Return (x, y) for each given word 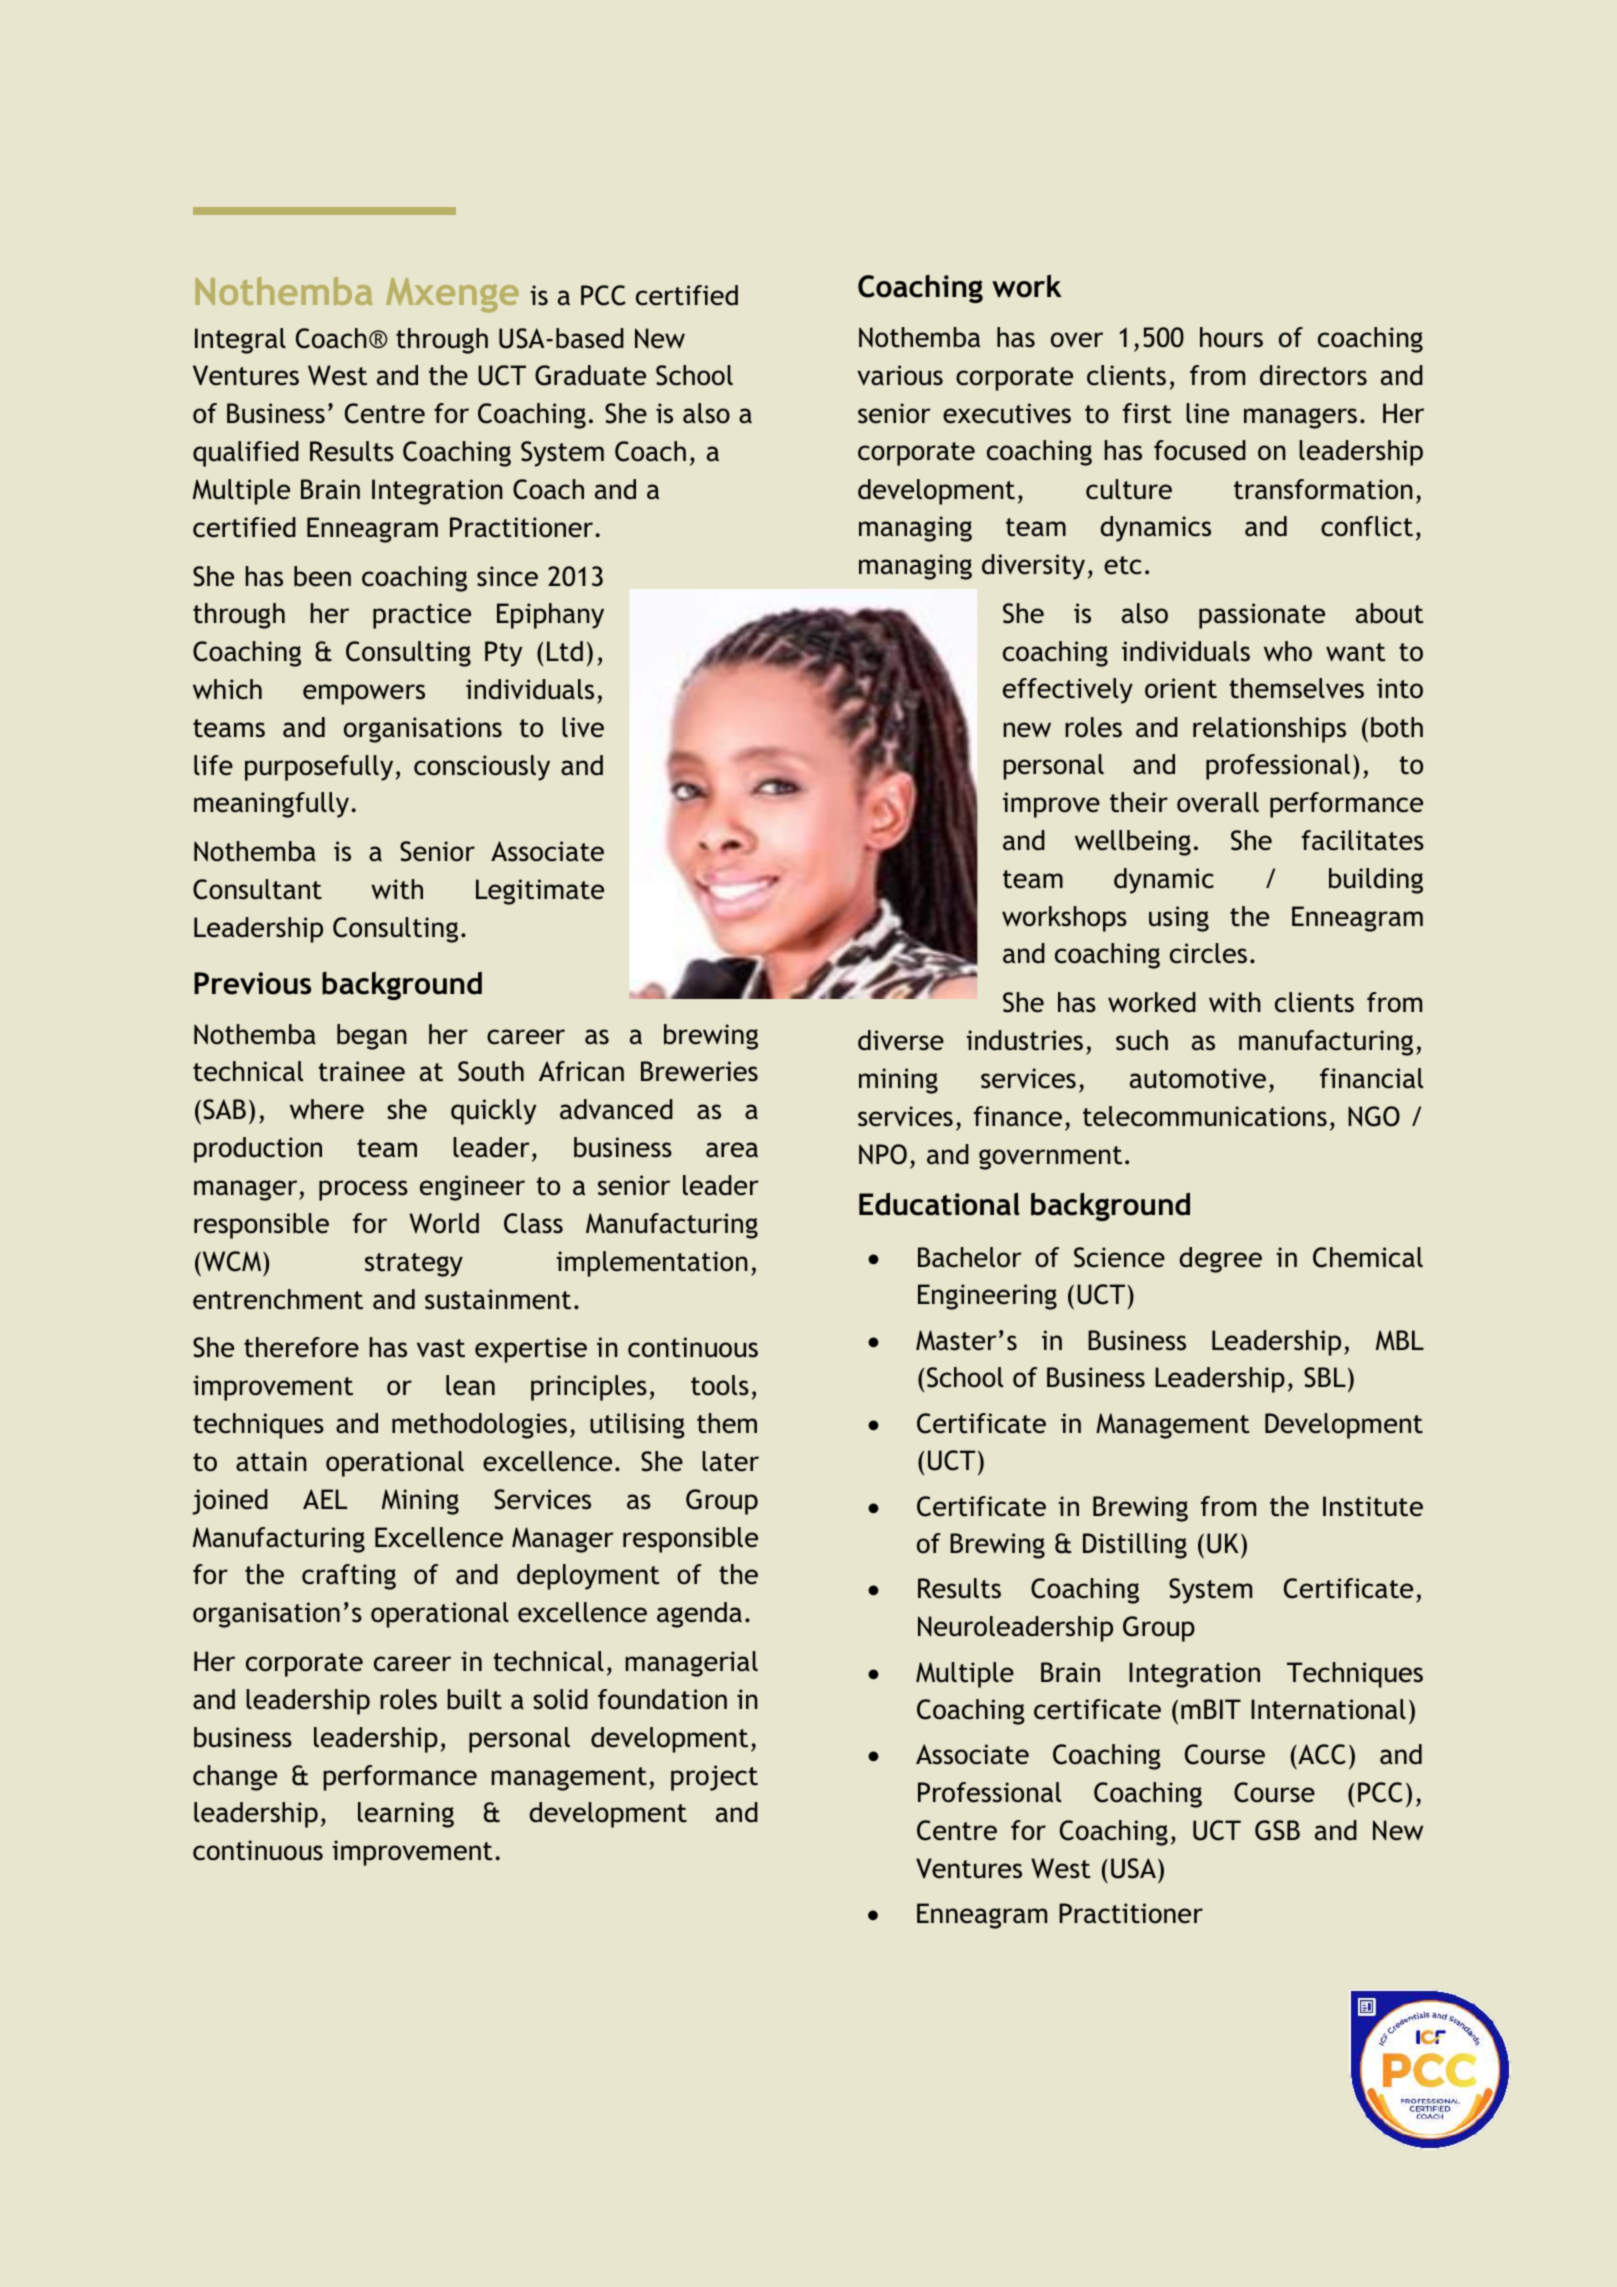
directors (1313, 375)
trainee (362, 1071)
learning (406, 1815)
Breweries (699, 1071)
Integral (240, 341)
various (900, 375)
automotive (1198, 1078)
